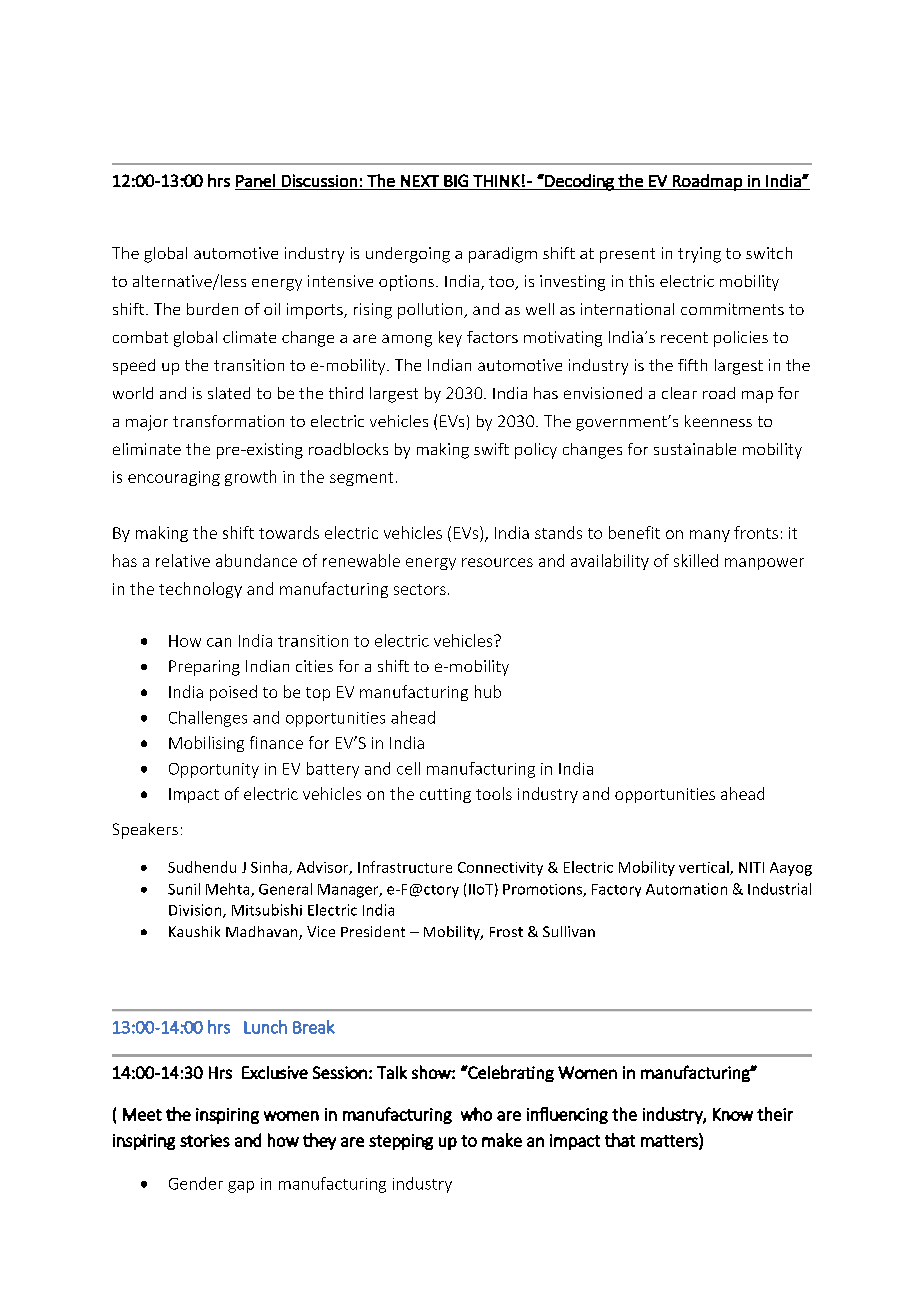 The image size is (924, 1308). Describe the element at coordinates (699, 255) in the page. I see `trying` at that location.
